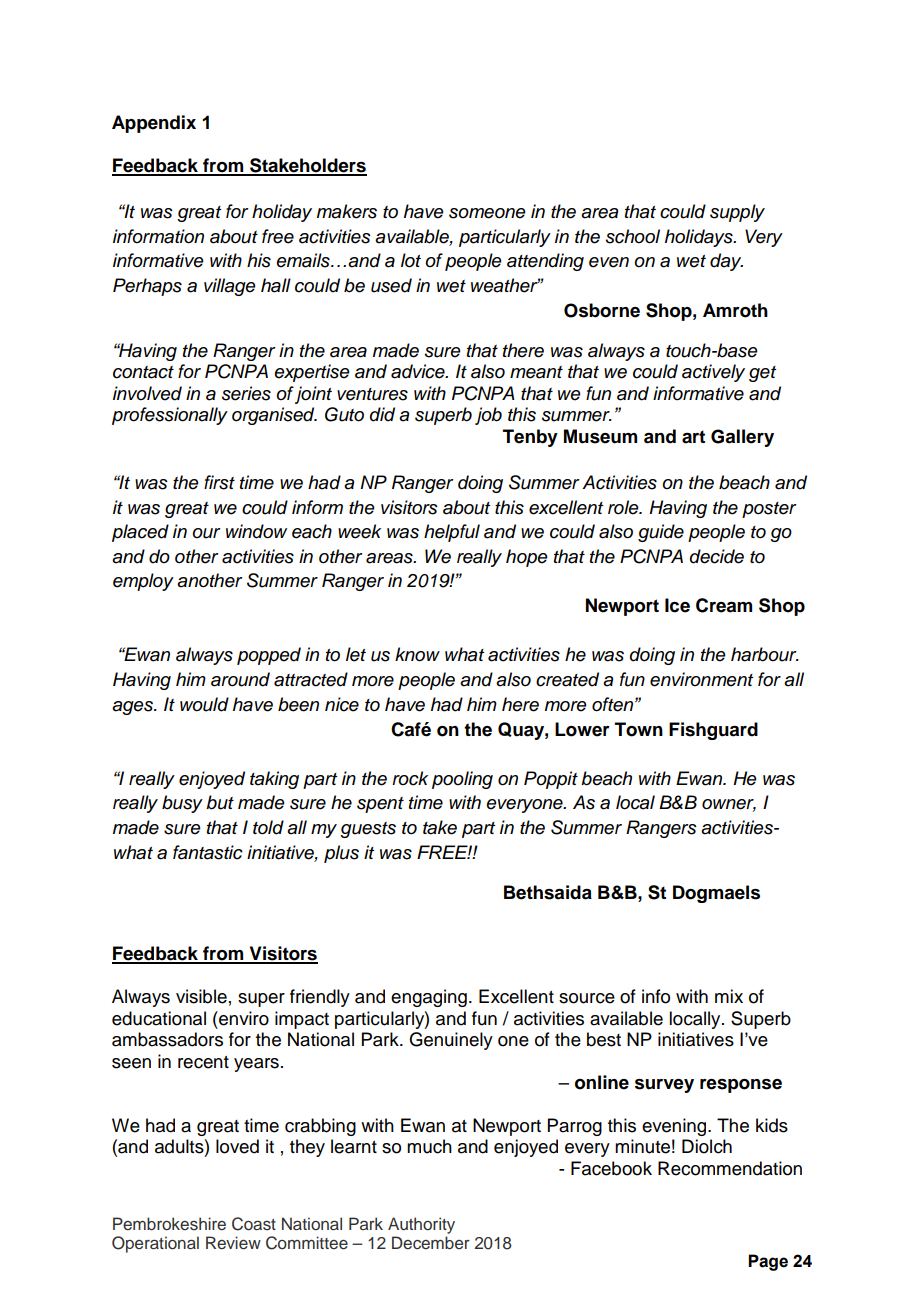  What do you see at coordinates (219, 482) in the screenshot?
I see `first` at bounding box center [219, 482].
